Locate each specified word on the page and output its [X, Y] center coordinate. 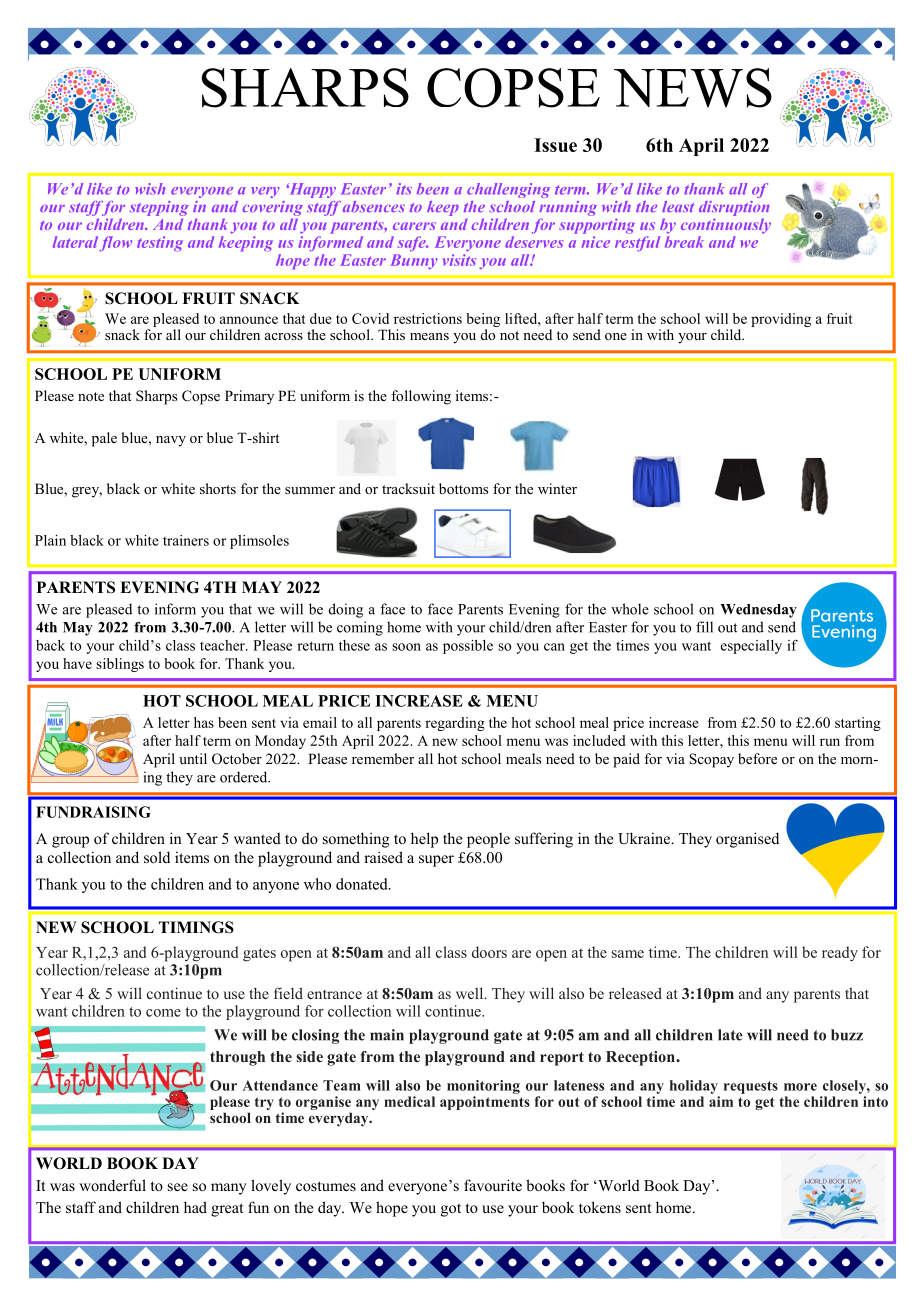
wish [150, 189]
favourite [493, 1185]
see [178, 1187]
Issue [555, 145]
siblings [120, 665]
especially [751, 647]
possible [468, 647]
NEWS [693, 88]
